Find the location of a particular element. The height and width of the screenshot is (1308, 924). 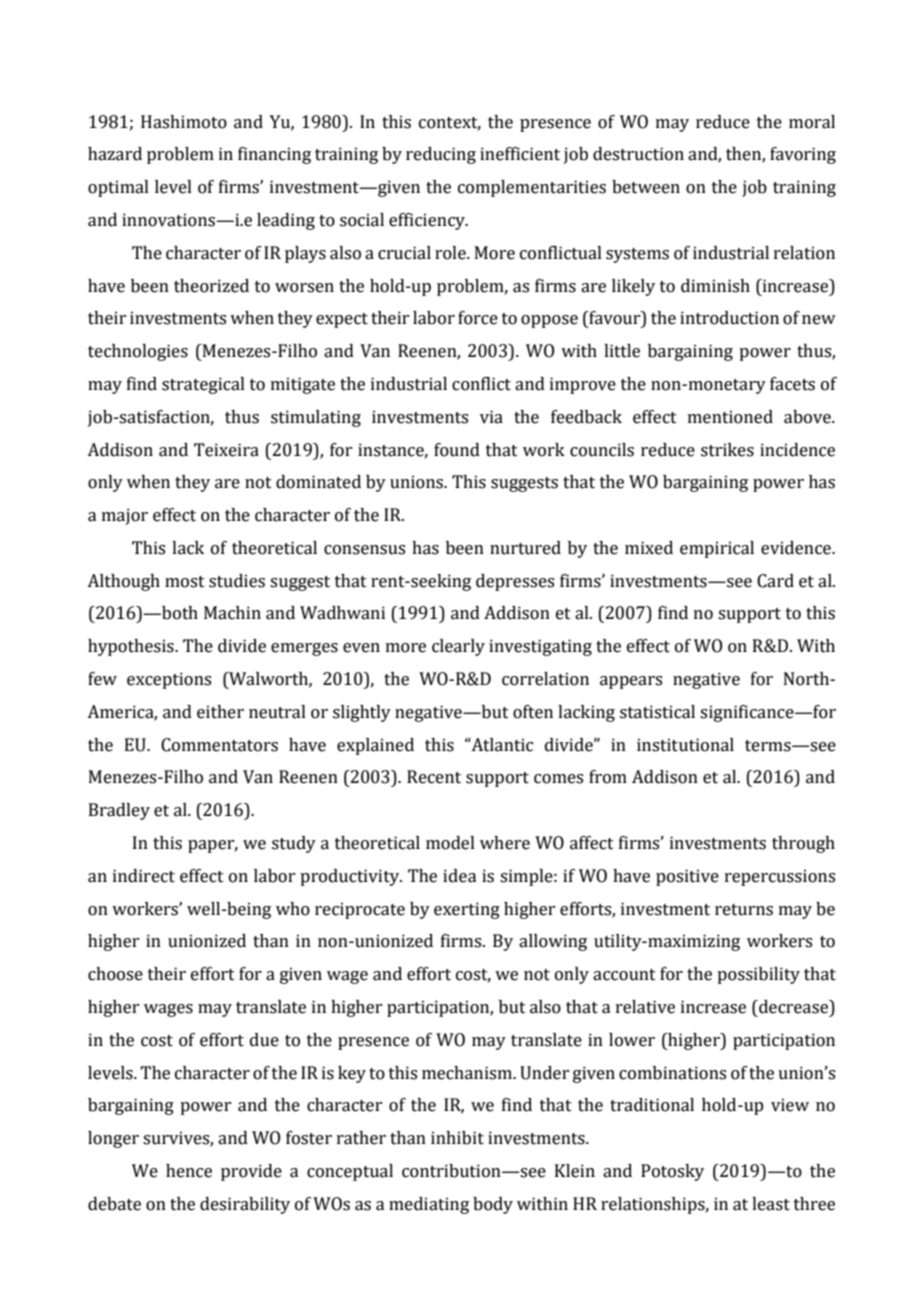

returns is located at coordinates (744, 910).
